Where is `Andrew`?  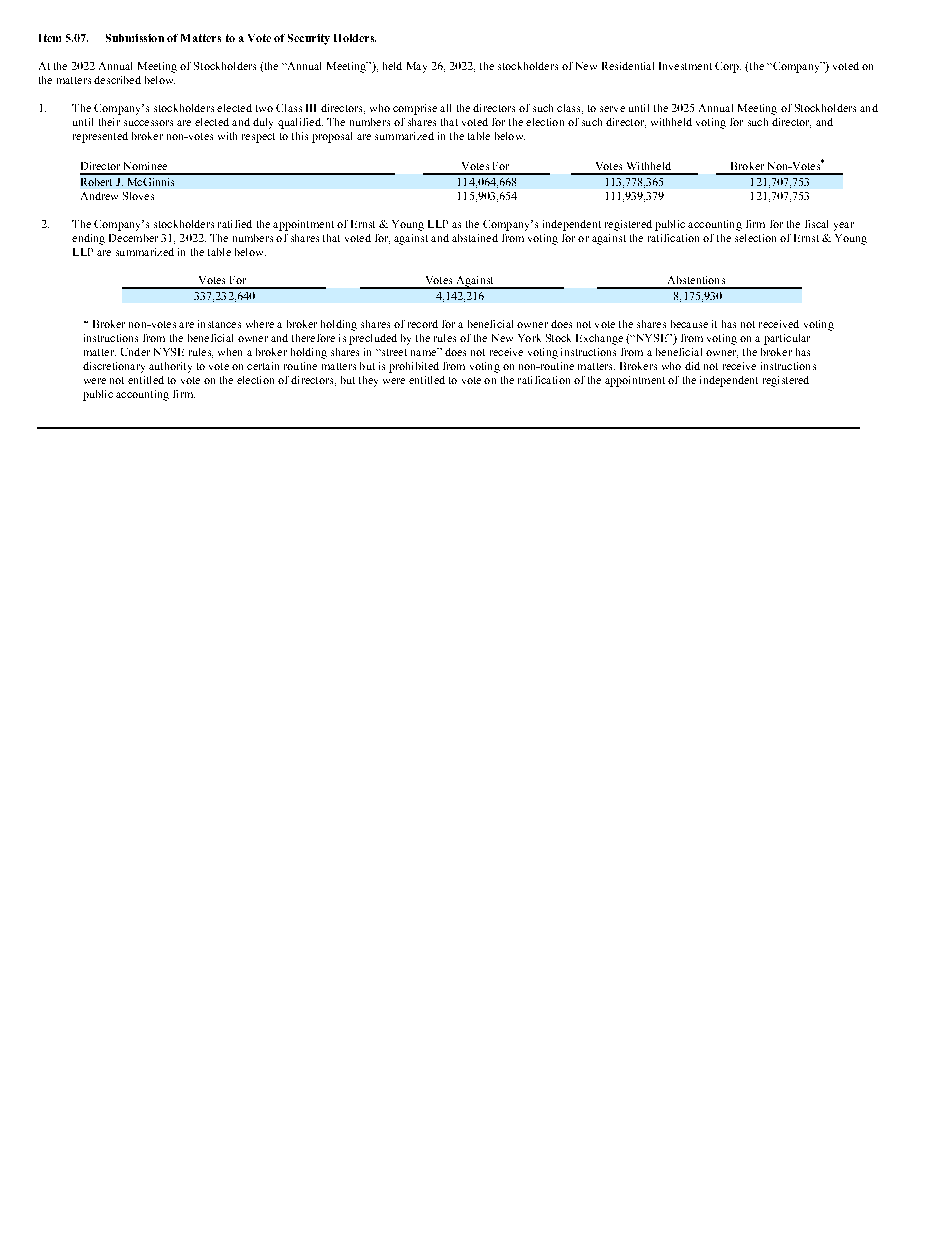
Andrew is located at coordinates (99, 196).
